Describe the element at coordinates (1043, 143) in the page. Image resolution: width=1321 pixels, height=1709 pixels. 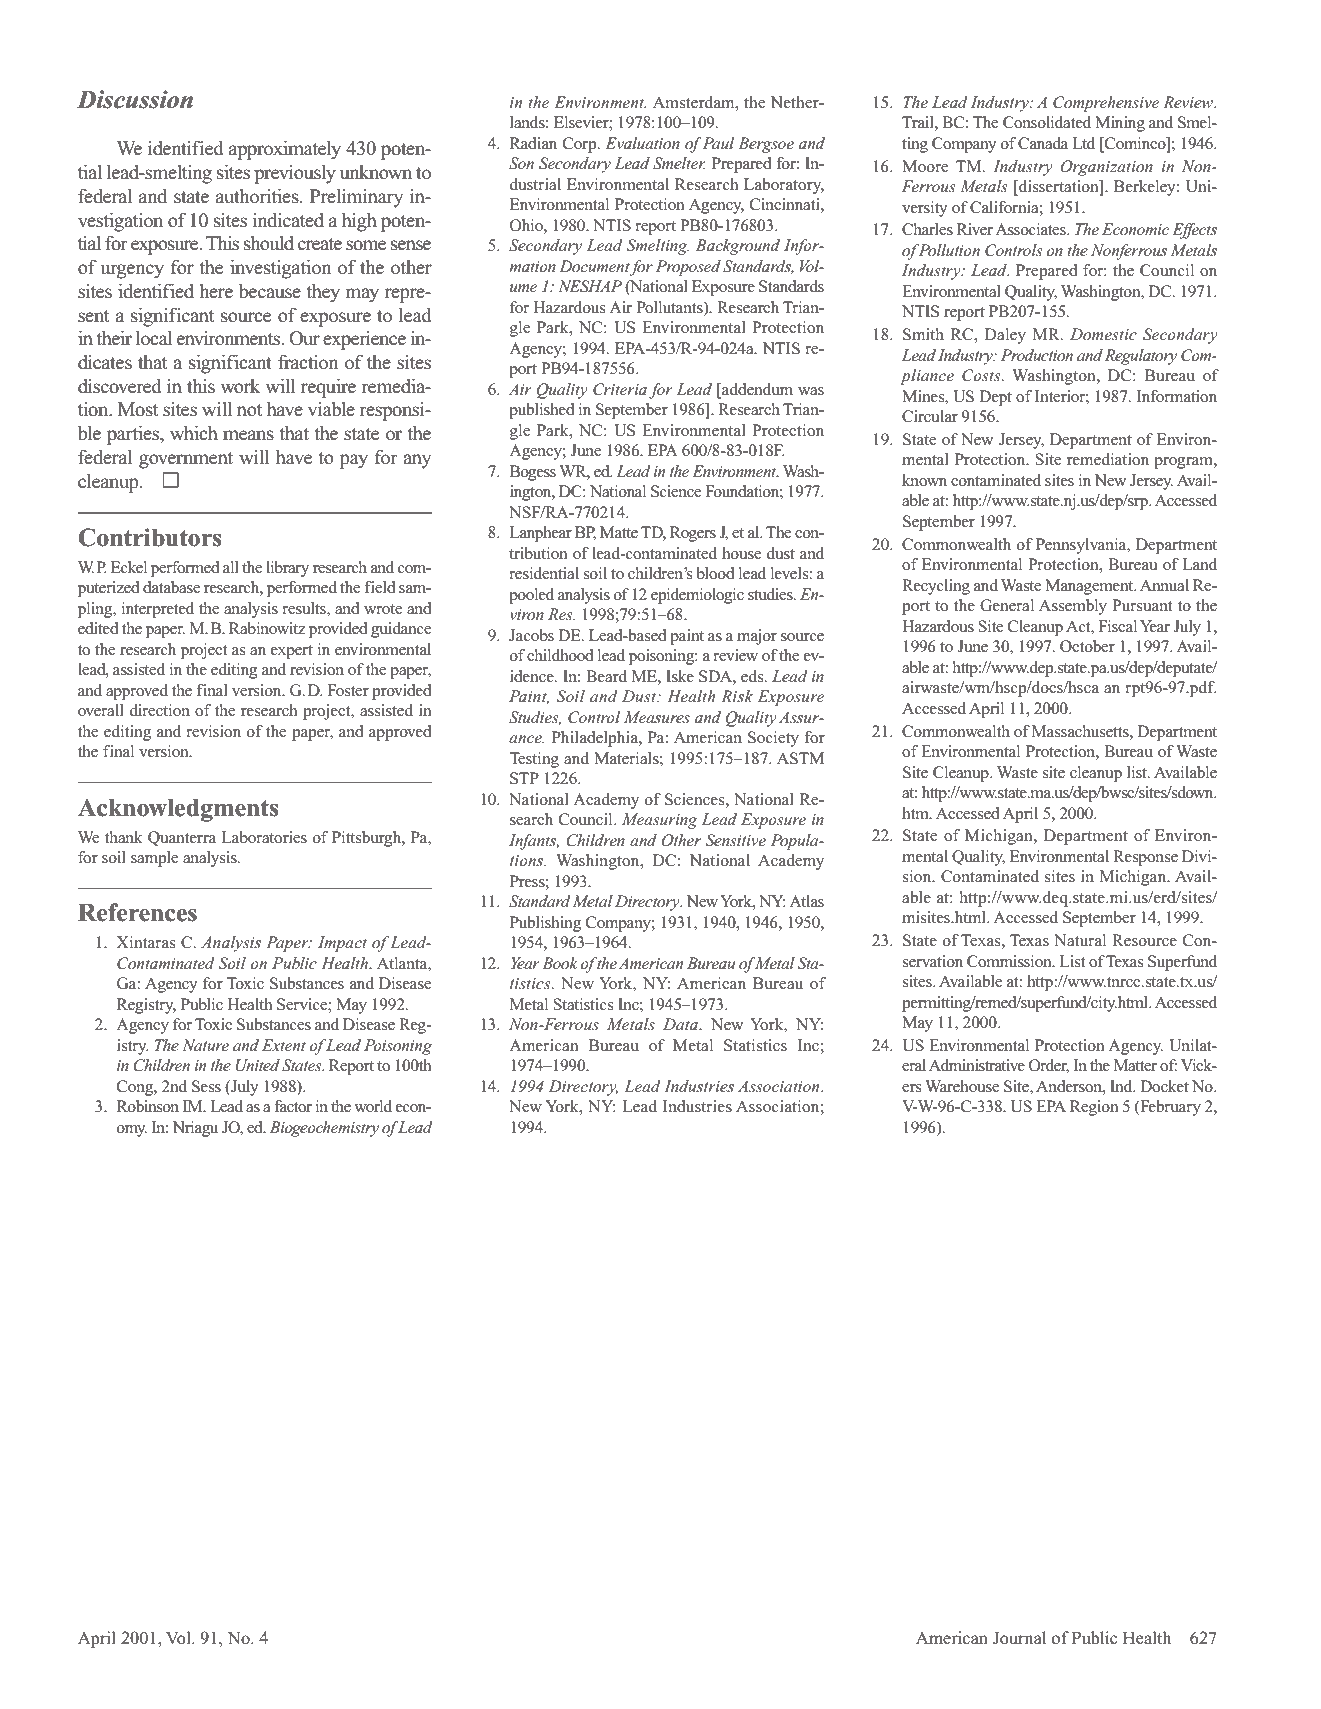
I see `Canada` at that location.
